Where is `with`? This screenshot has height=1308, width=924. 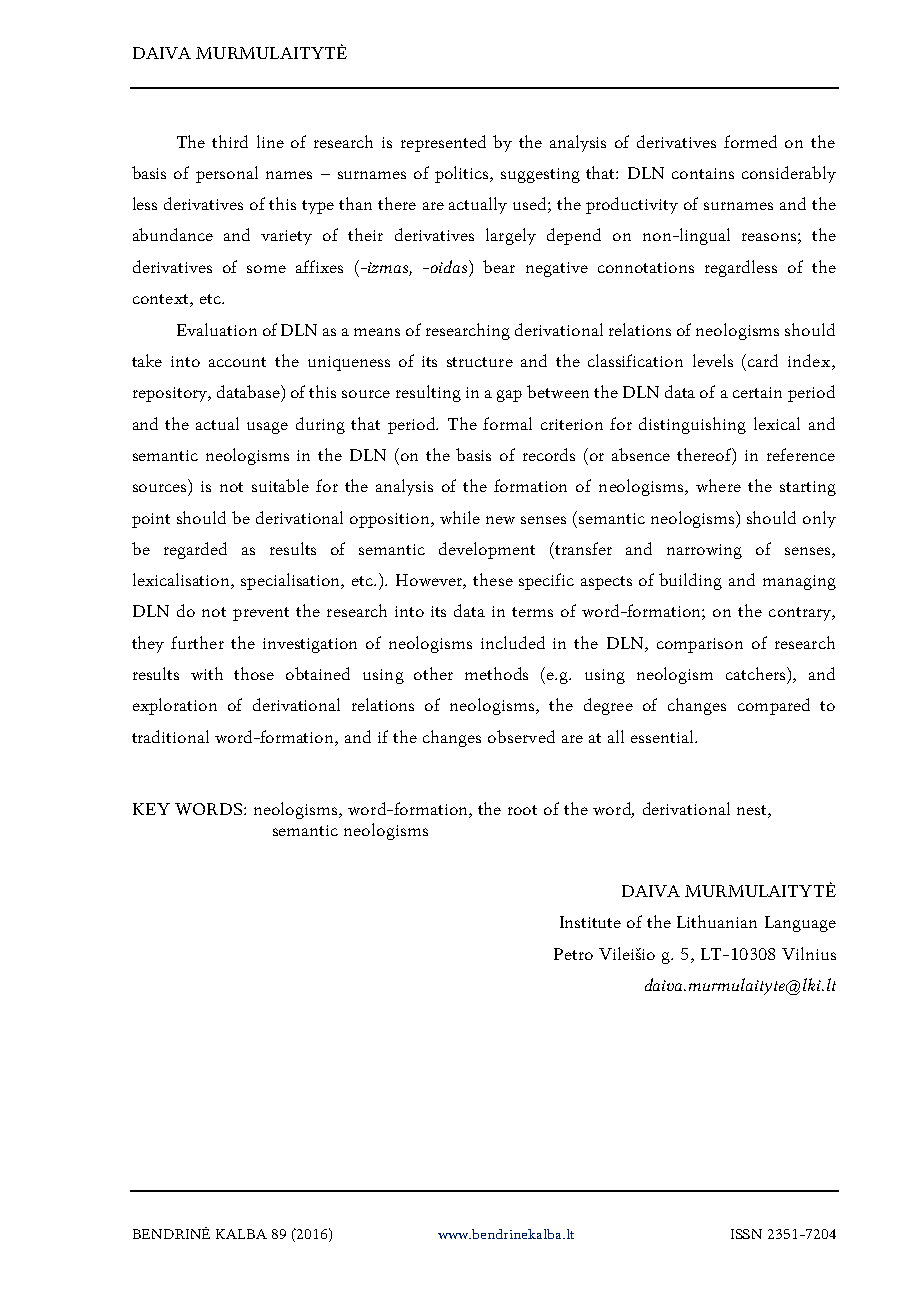 with is located at coordinates (207, 673).
